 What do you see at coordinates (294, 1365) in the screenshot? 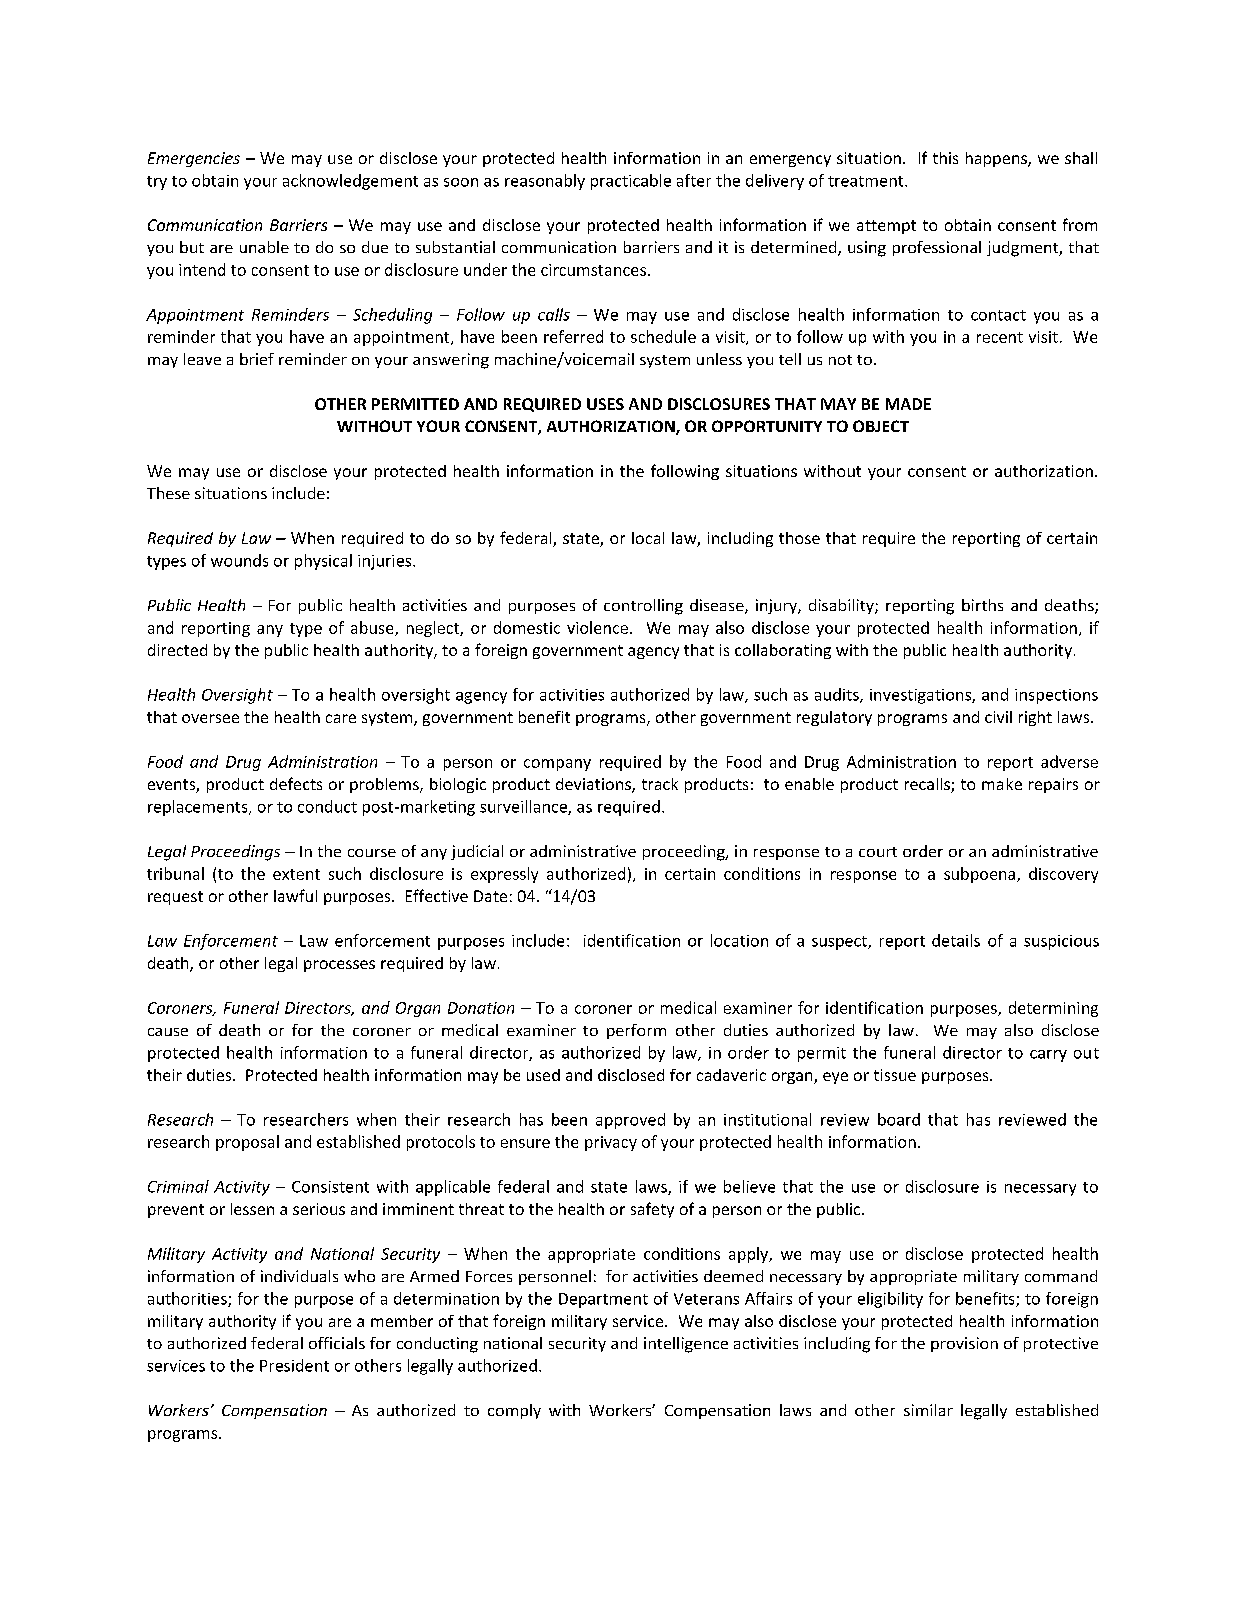
I see `President` at bounding box center [294, 1365].
